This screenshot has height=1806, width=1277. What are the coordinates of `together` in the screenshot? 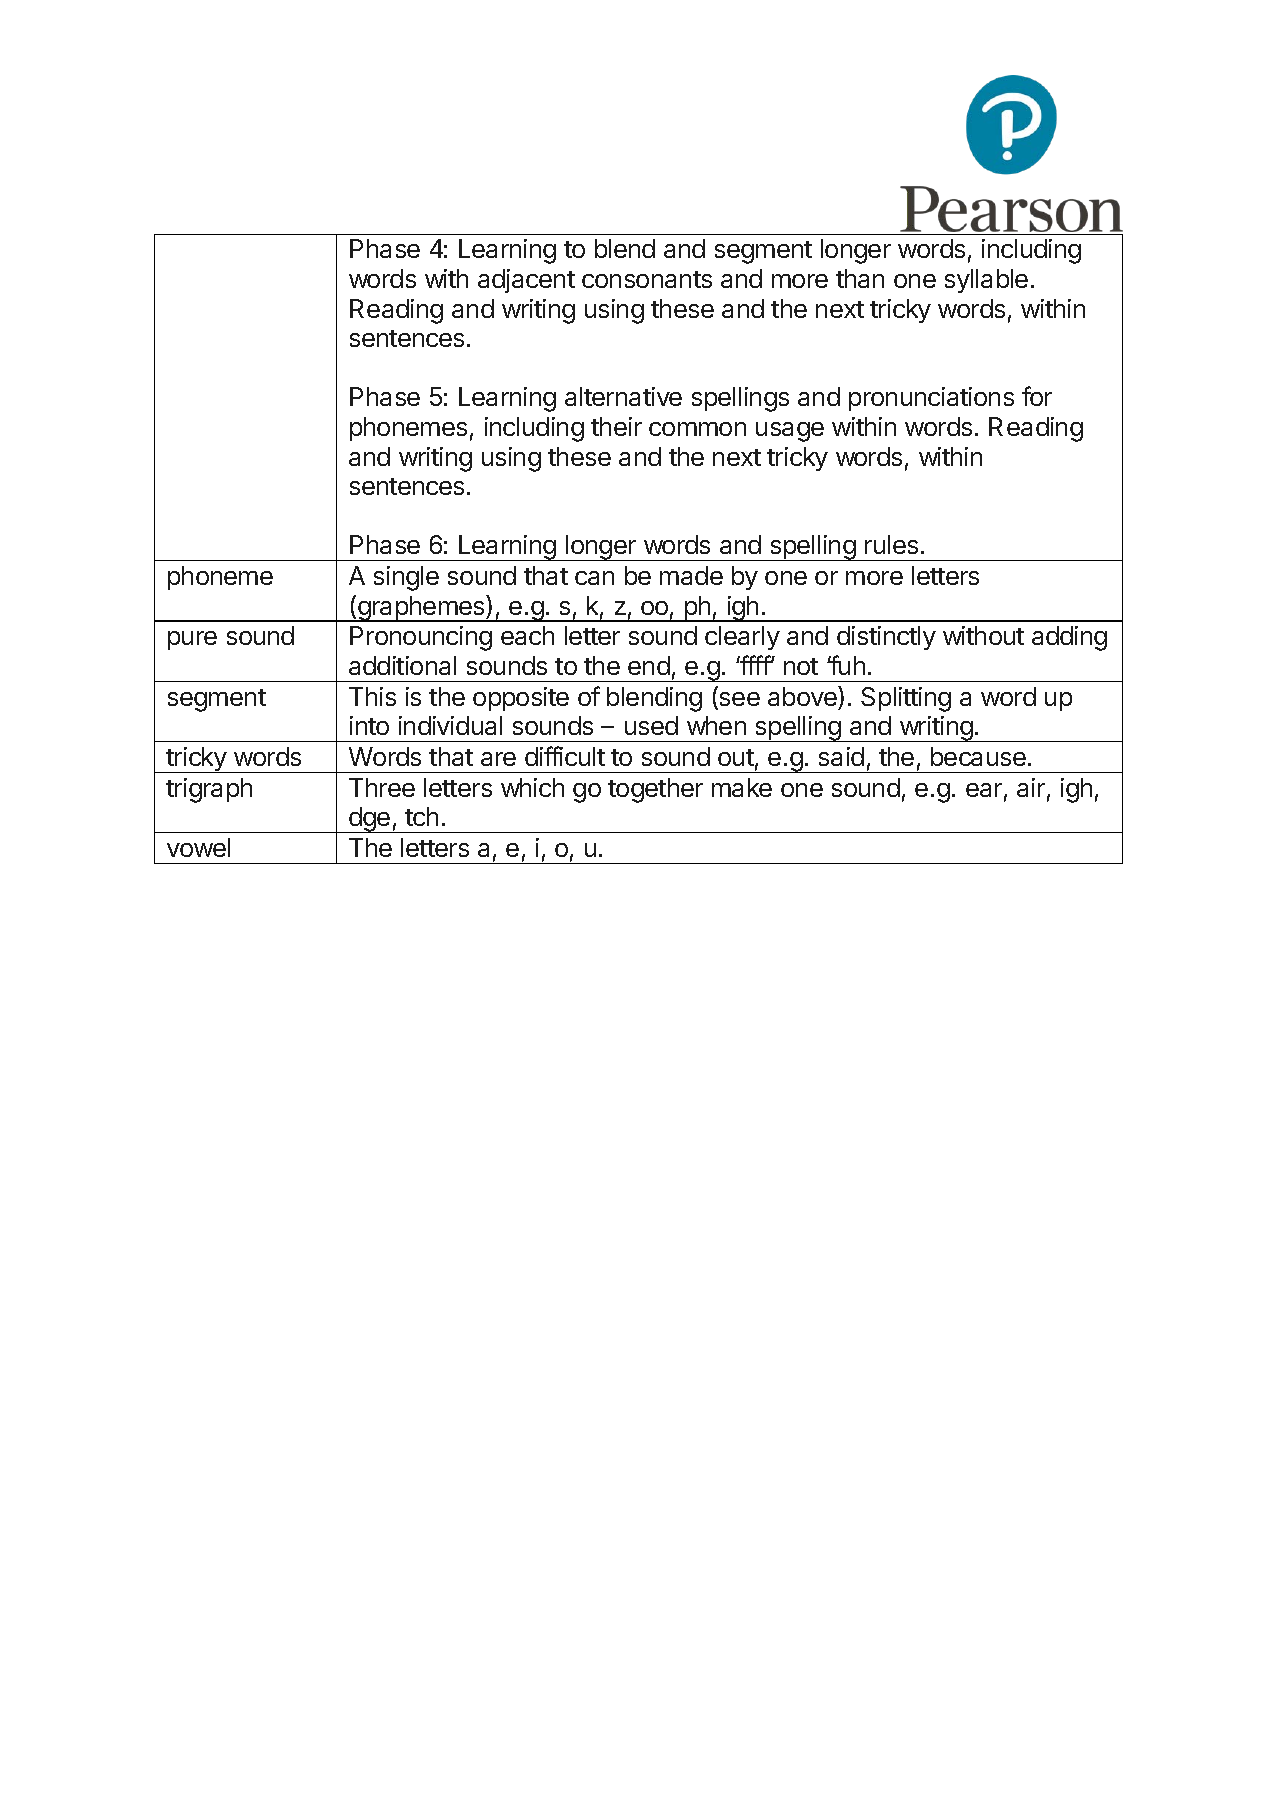 It's located at (655, 790).
